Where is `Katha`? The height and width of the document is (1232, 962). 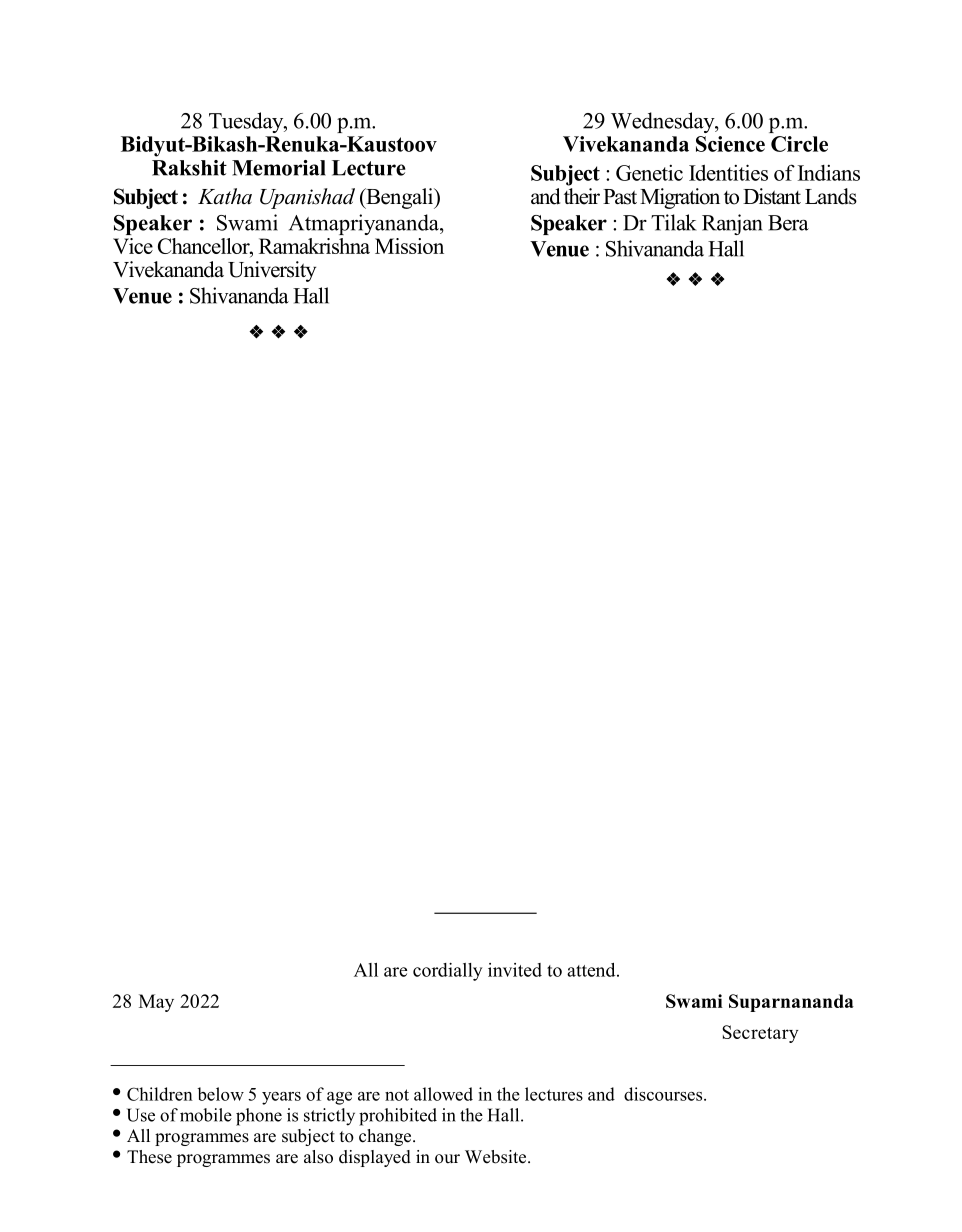
Katha is located at coordinates (225, 196).
